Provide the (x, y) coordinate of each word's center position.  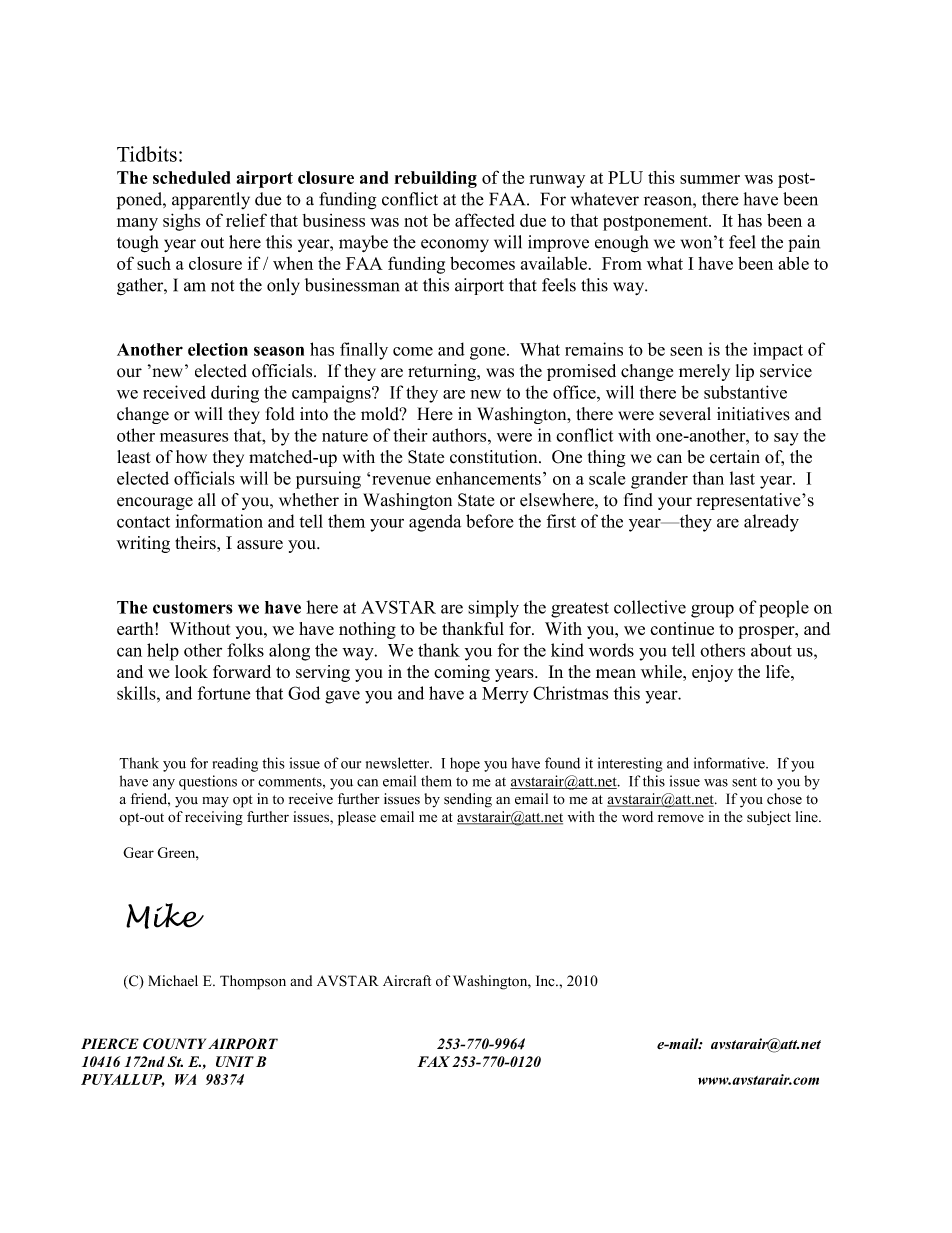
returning (443, 372)
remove (681, 818)
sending (468, 800)
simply (493, 609)
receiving (214, 818)
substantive (745, 392)
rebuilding (435, 179)
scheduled (191, 177)
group (712, 611)
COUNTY (174, 1044)
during (235, 394)
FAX (433, 1061)
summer (710, 179)
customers (193, 608)
